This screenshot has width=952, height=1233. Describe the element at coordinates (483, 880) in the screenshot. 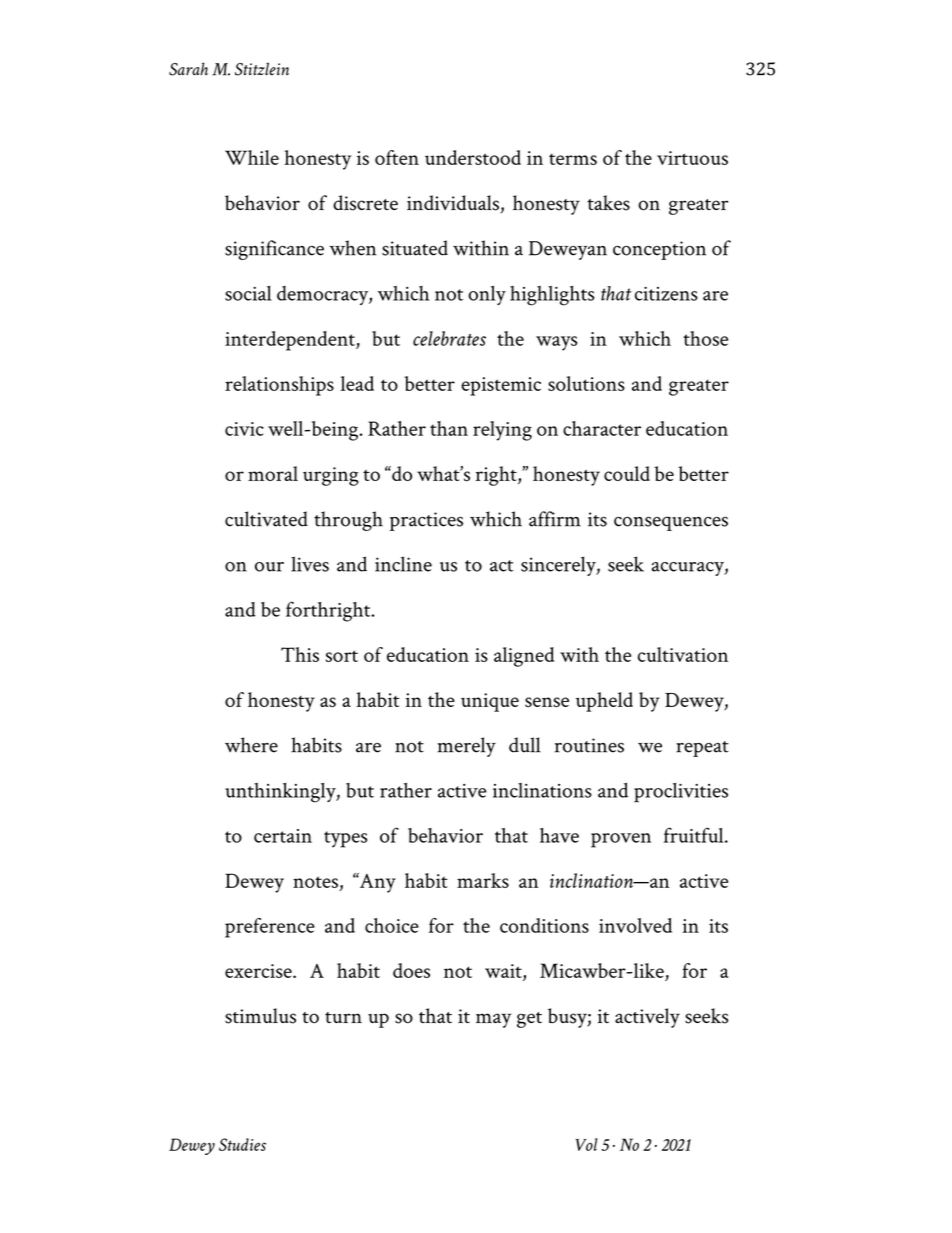

I see `marks` at that location.
